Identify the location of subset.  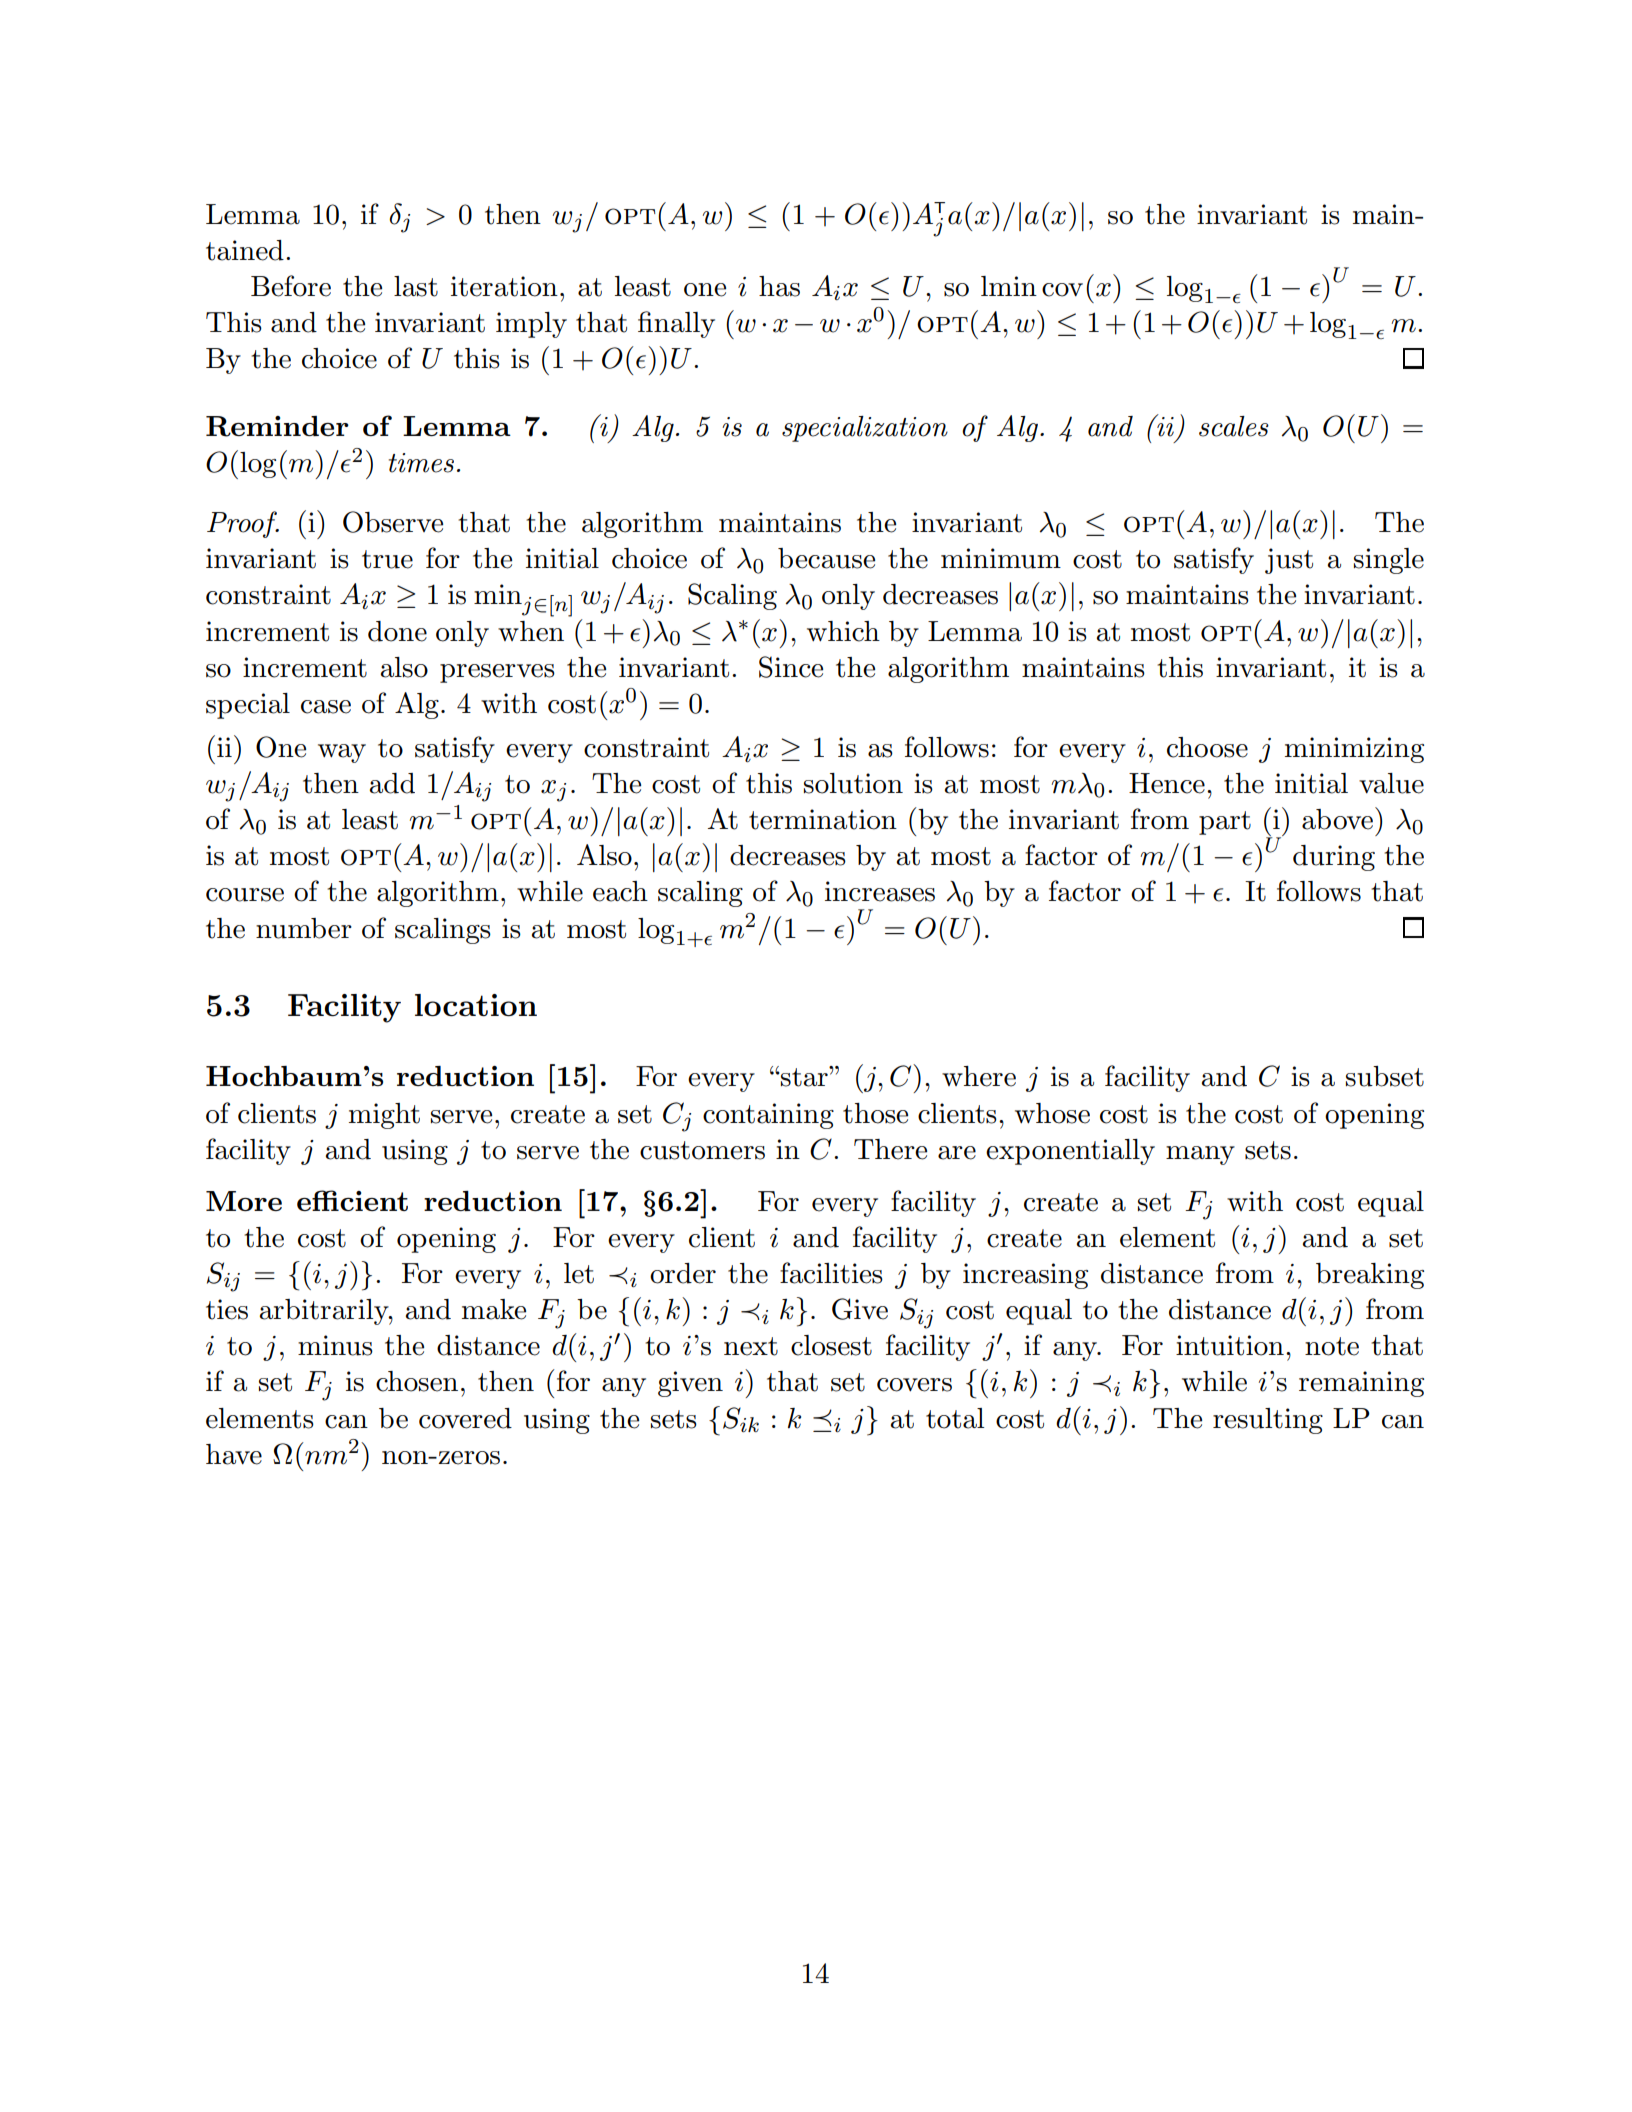
(1385, 1076).
